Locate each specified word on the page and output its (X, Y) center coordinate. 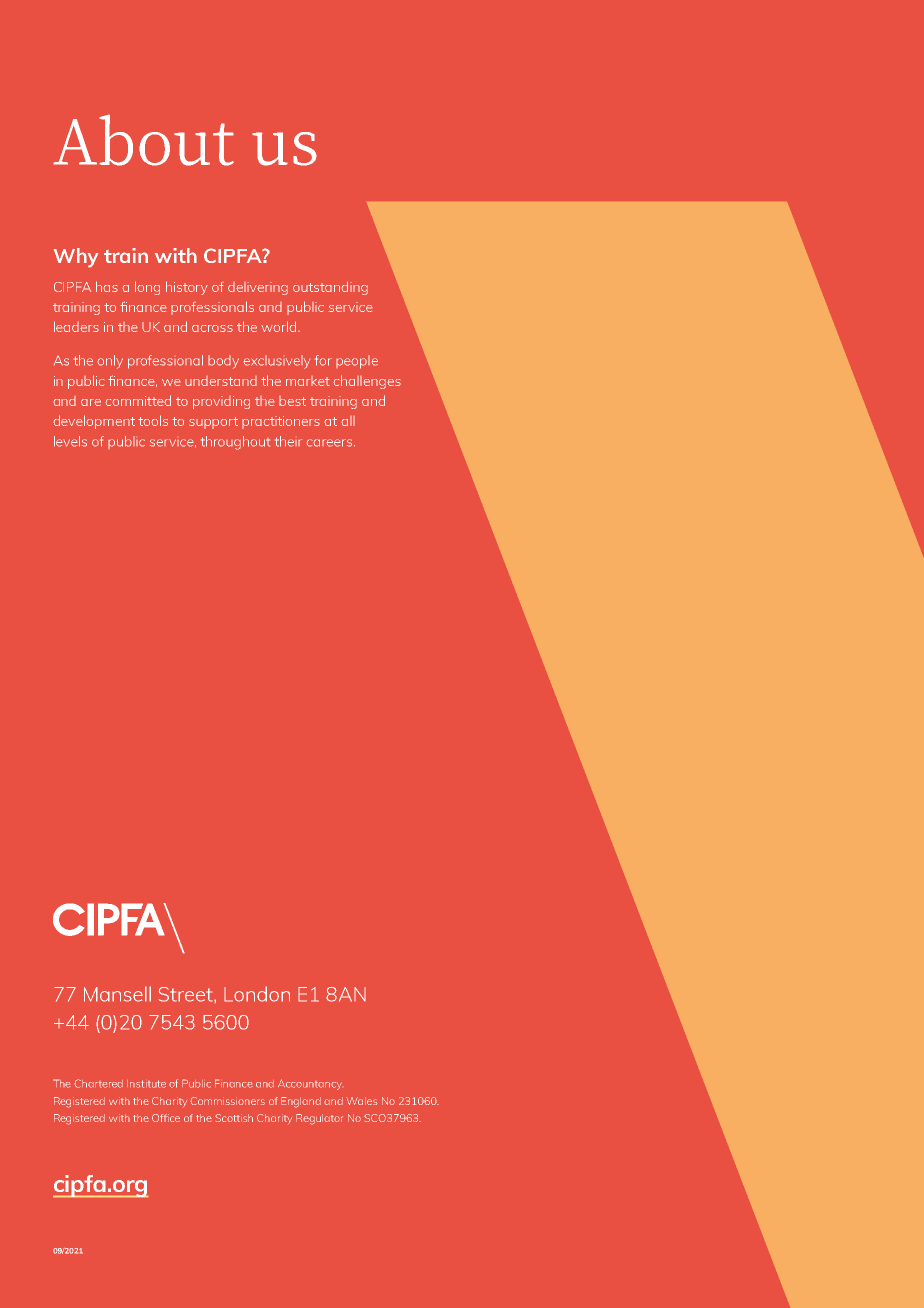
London (257, 994)
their (288, 441)
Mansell (117, 994)
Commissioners (227, 1101)
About (143, 140)
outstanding (330, 288)
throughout (235, 443)
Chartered (98, 1083)
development (94, 422)
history (187, 288)
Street (187, 994)
